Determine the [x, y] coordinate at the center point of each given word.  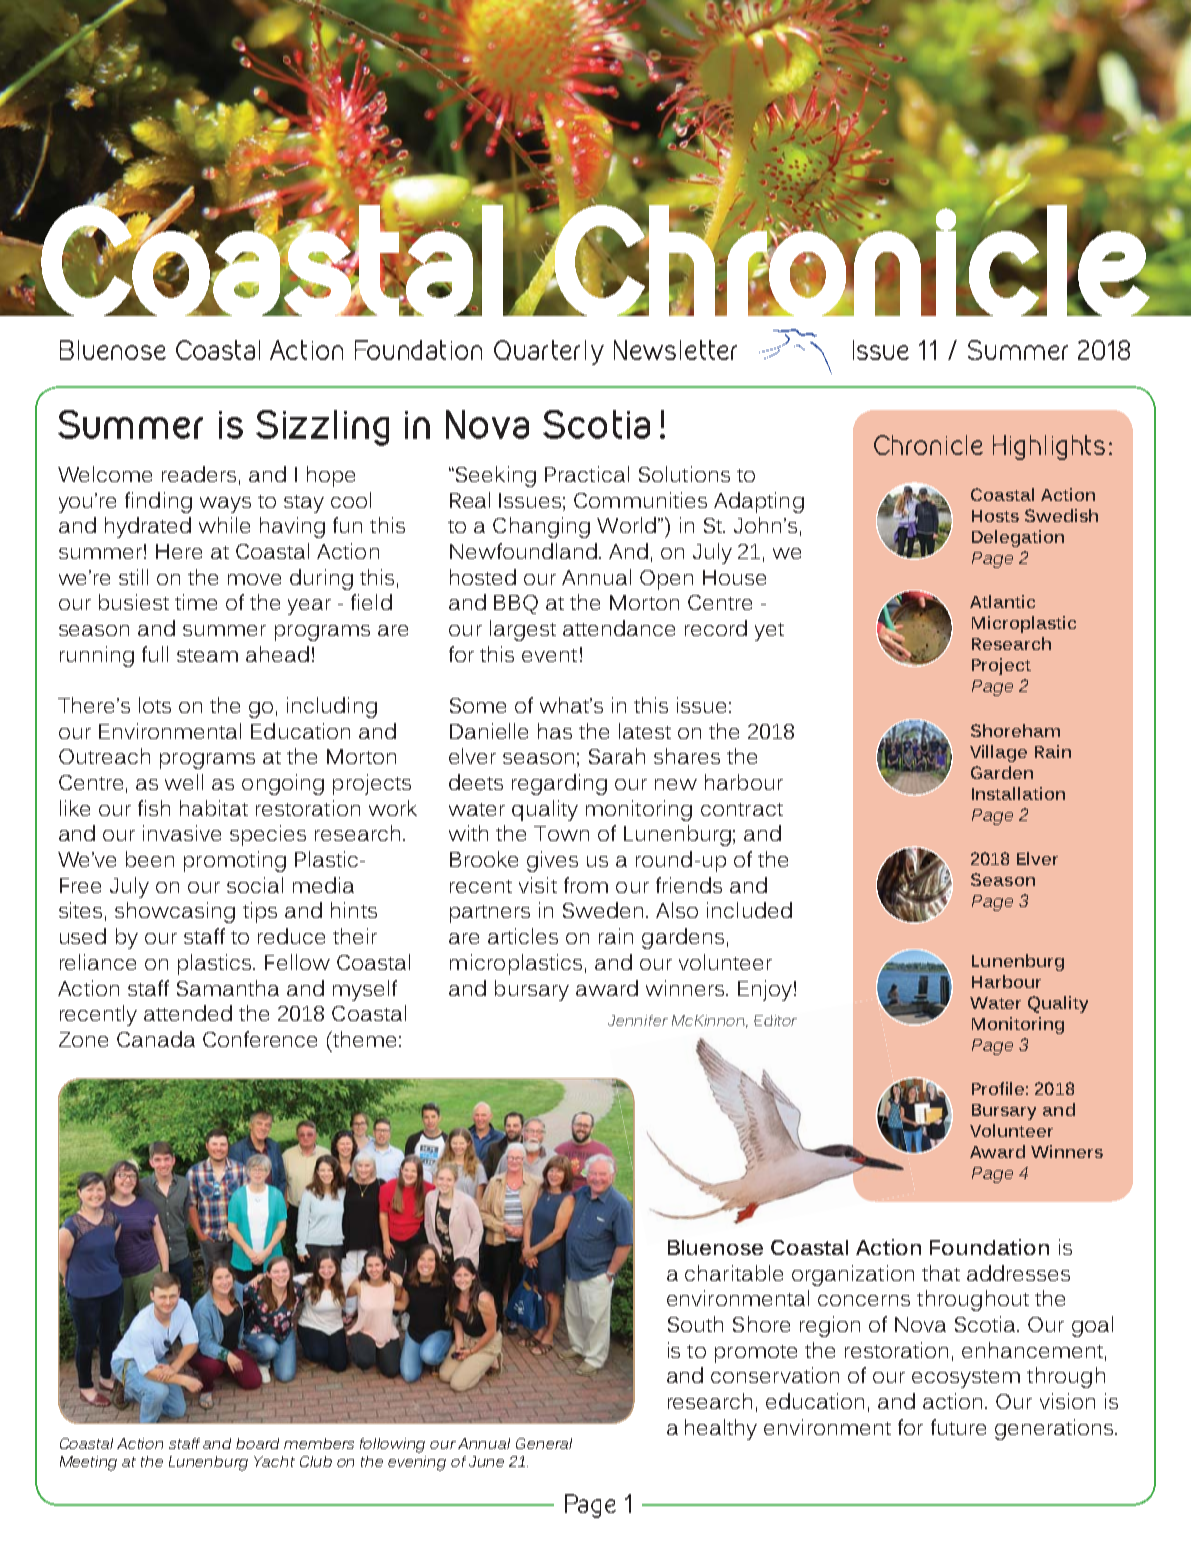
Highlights [1049, 447]
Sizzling [322, 428]
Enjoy [765, 990]
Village [998, 753]
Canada [156, 1039]
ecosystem [966, 1379]
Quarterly [549, 352]
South [695, 1324]
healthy [721, 1429]
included [749, 910]
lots [155, 705]
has [555, 731]
